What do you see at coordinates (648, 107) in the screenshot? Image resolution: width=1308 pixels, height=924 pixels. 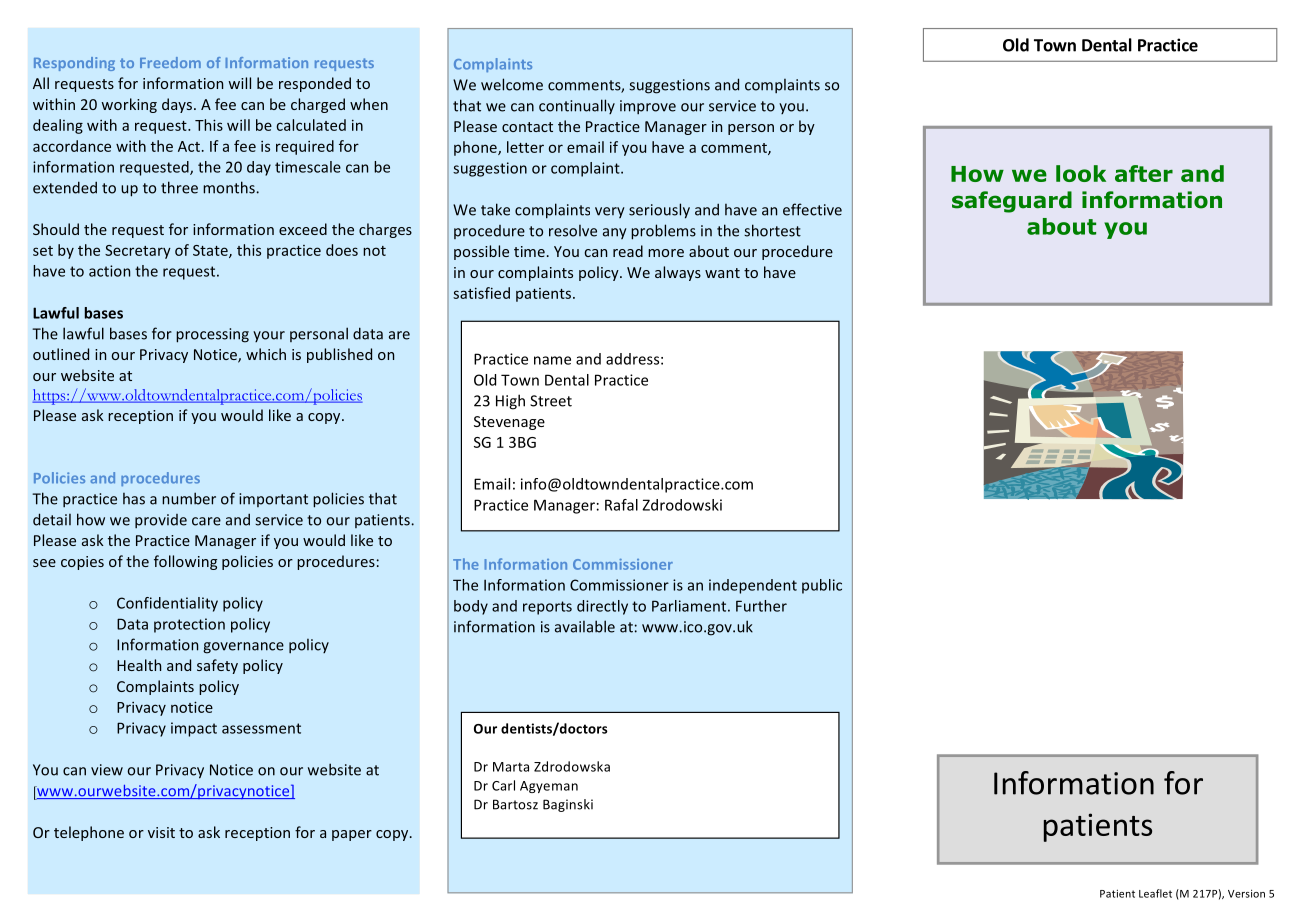 I see `improve` at bounding box center [648, 107].
